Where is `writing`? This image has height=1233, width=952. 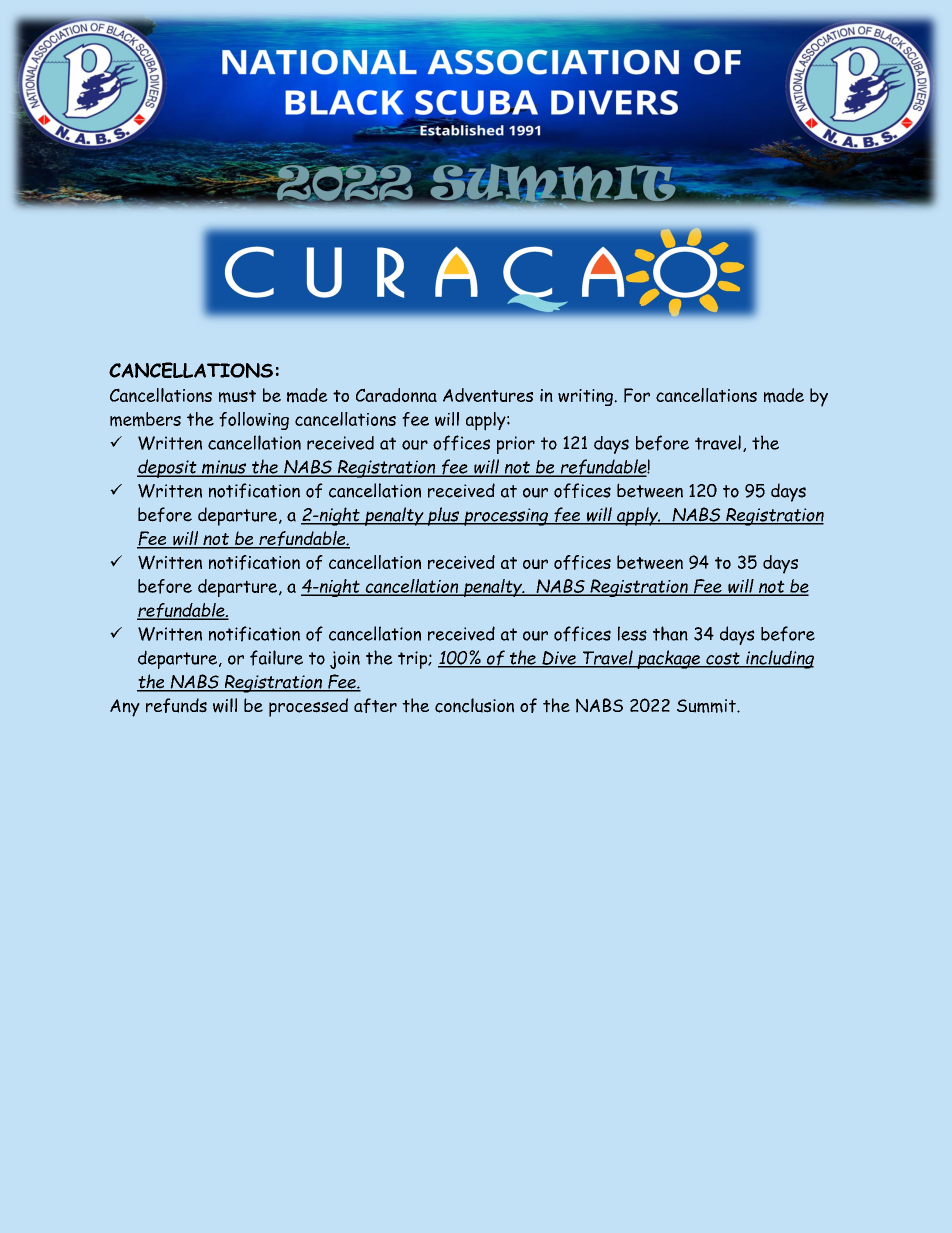
writing is located at coordinates (586, 397).
